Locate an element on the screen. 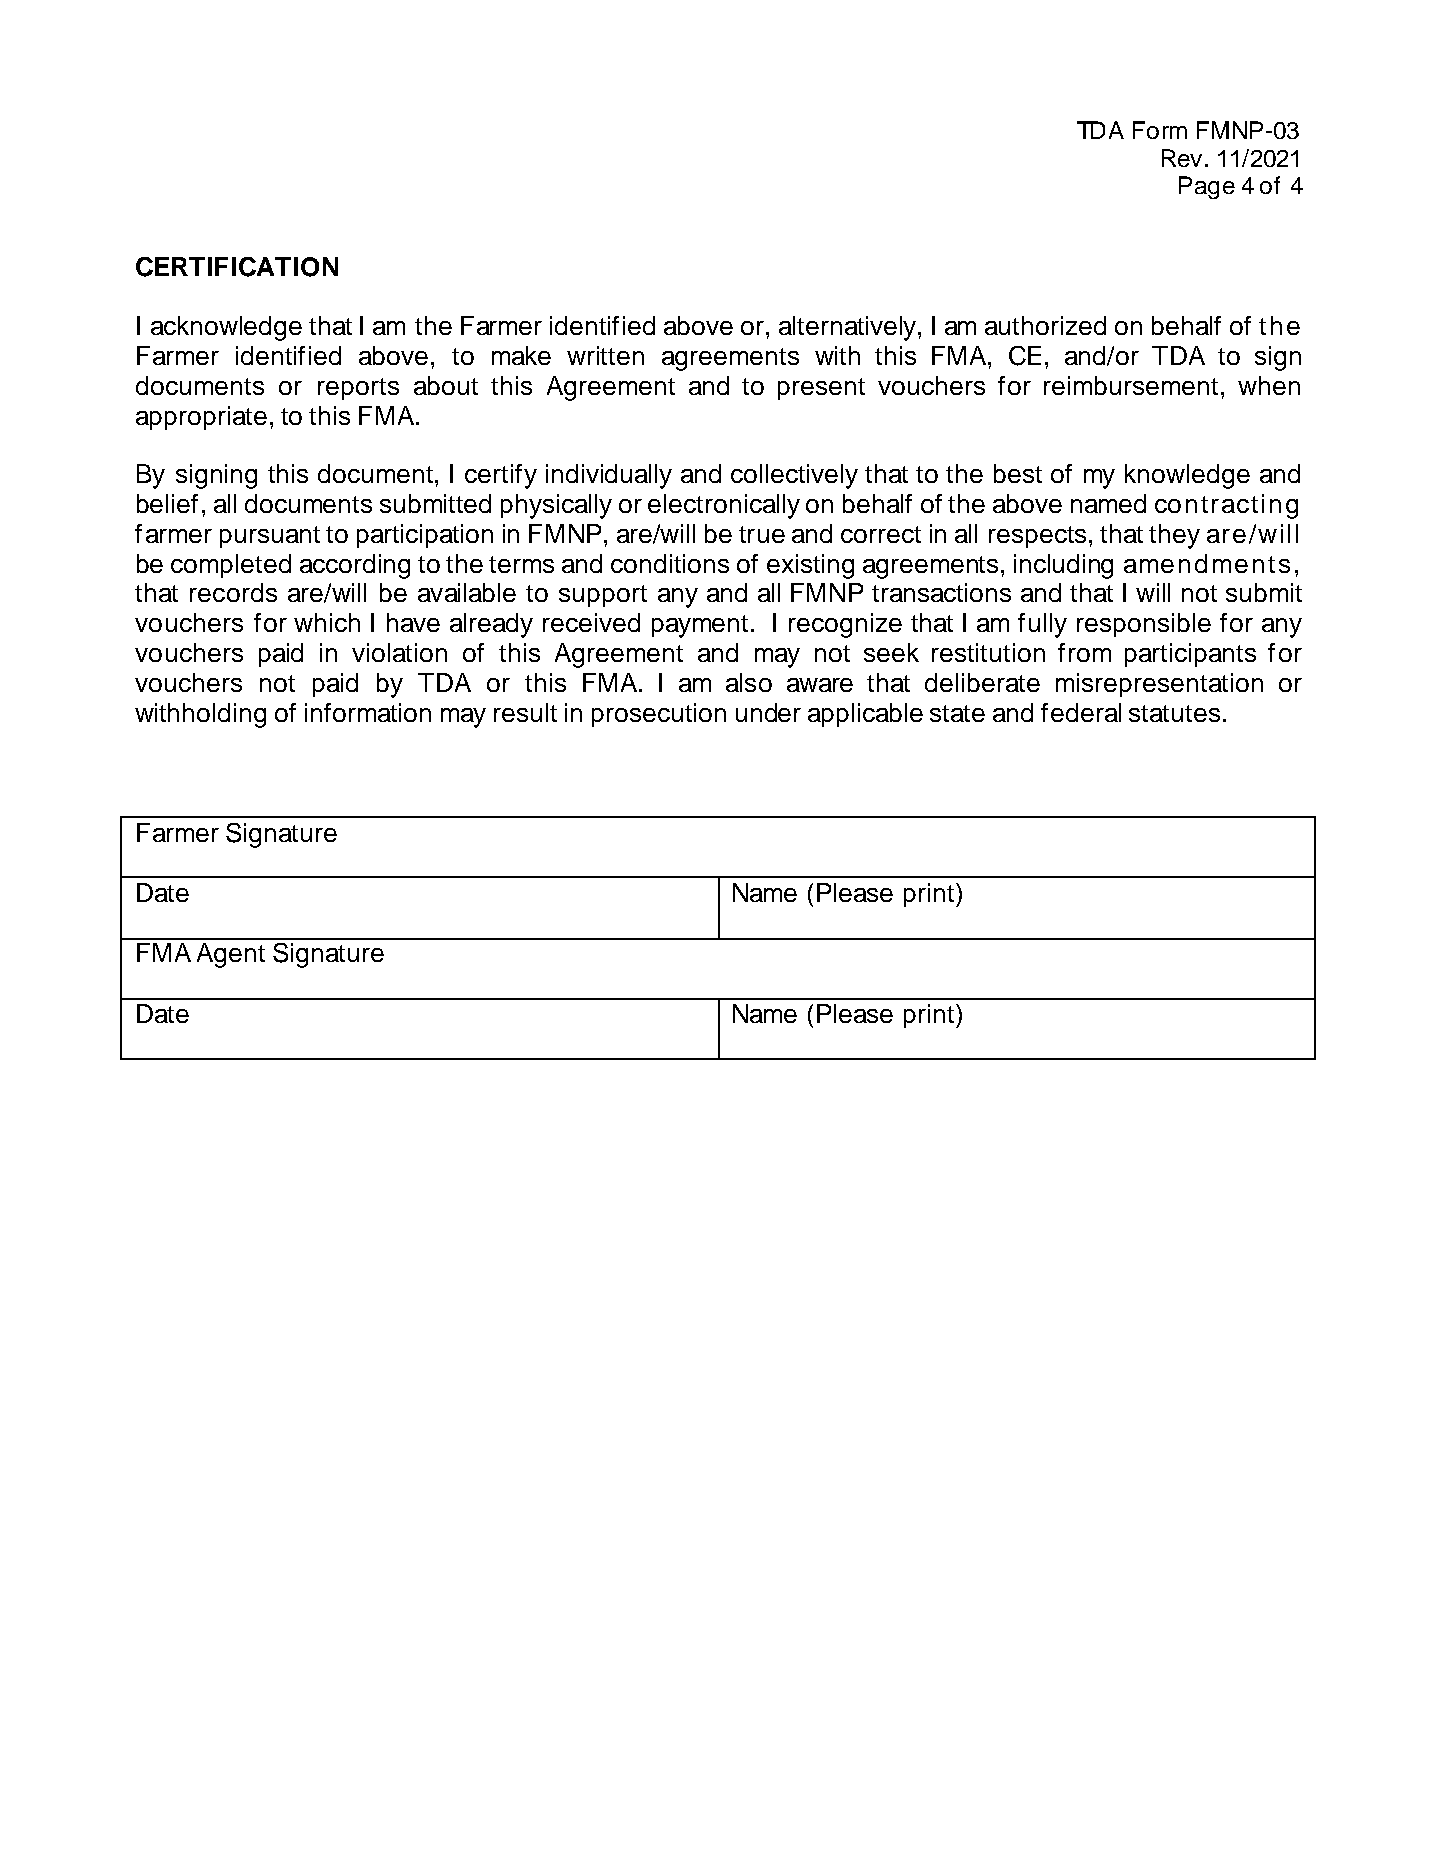 The image size is (1438, 1861). prosecution is located at coordinates (659, 715).
